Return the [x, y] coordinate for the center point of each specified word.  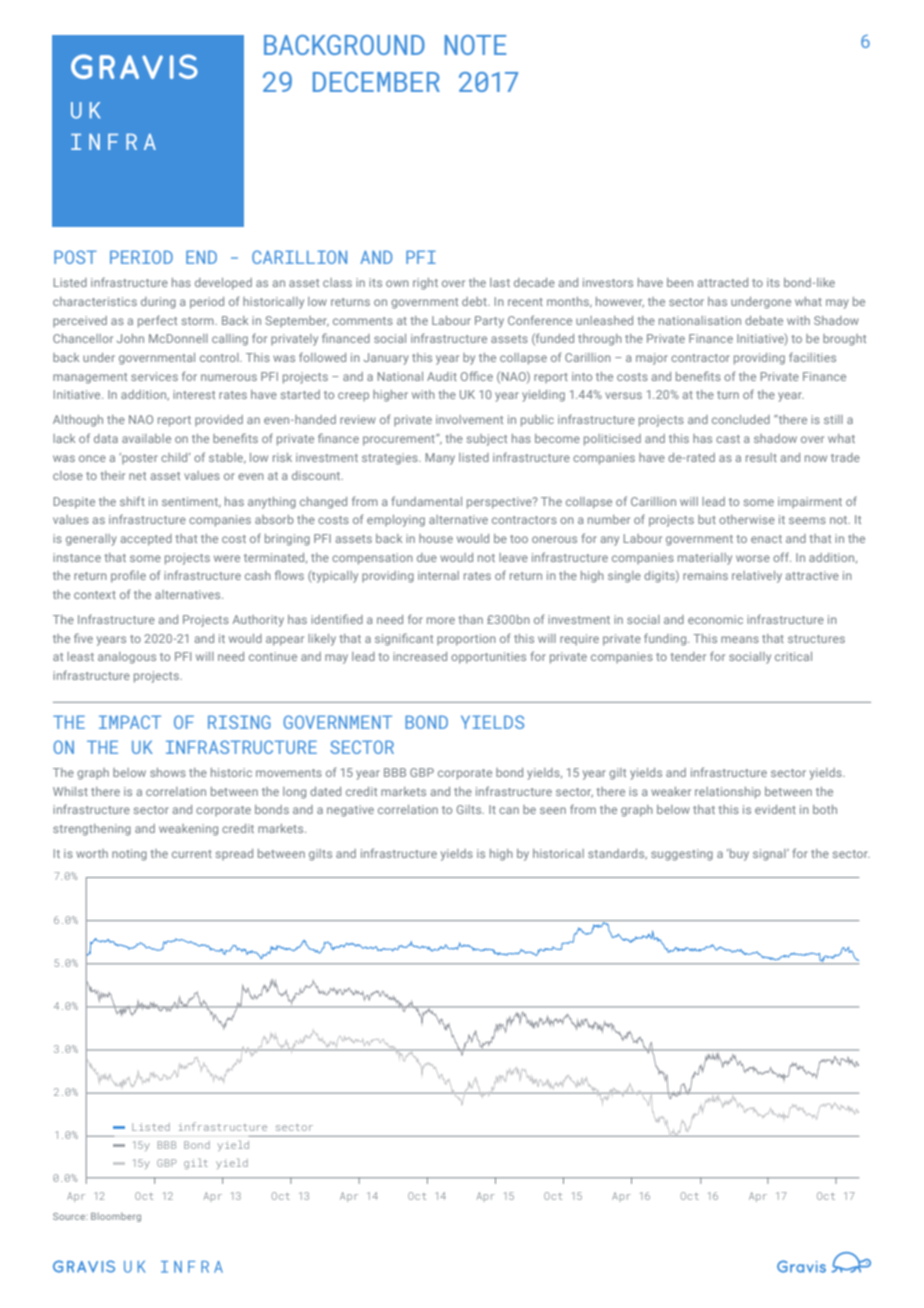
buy [738, 855]
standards [617, 854]
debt [475, 301]
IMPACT [130, 722]
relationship [728, 793]
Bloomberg [116, 1217]
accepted [146, 540]
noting [129, 855]
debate [764, 320]
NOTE [475, 45]
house [436, 538]
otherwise [747, 519]
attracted [723, 282]
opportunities [488, 658]
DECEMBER [376, 82]
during [158, 303]
